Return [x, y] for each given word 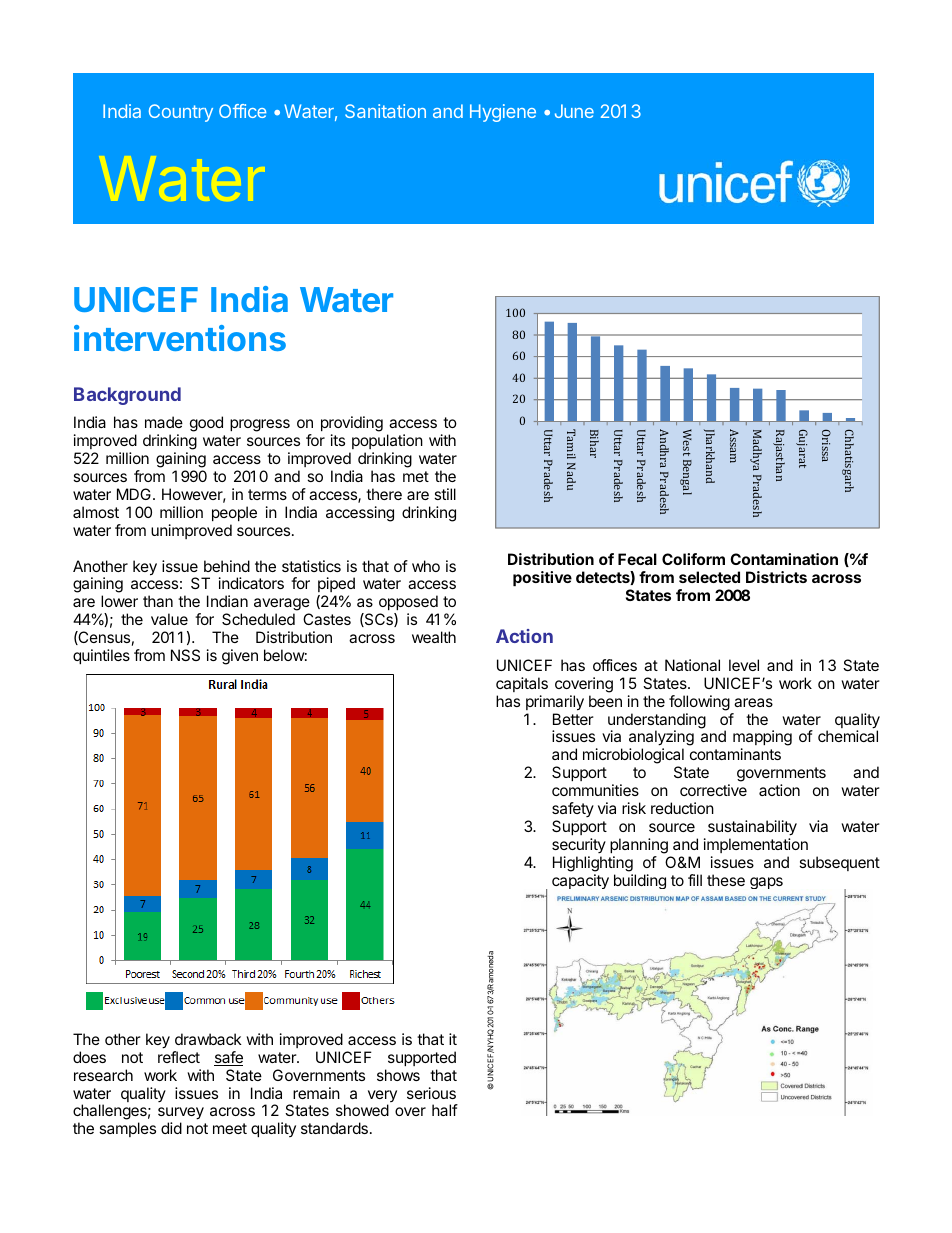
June [574, 111]
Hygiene [503, 113]
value [169, 619]
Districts [776, 577]
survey [181, 1115]
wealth [434, 637]
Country [181, 113]
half [445, 1110]
